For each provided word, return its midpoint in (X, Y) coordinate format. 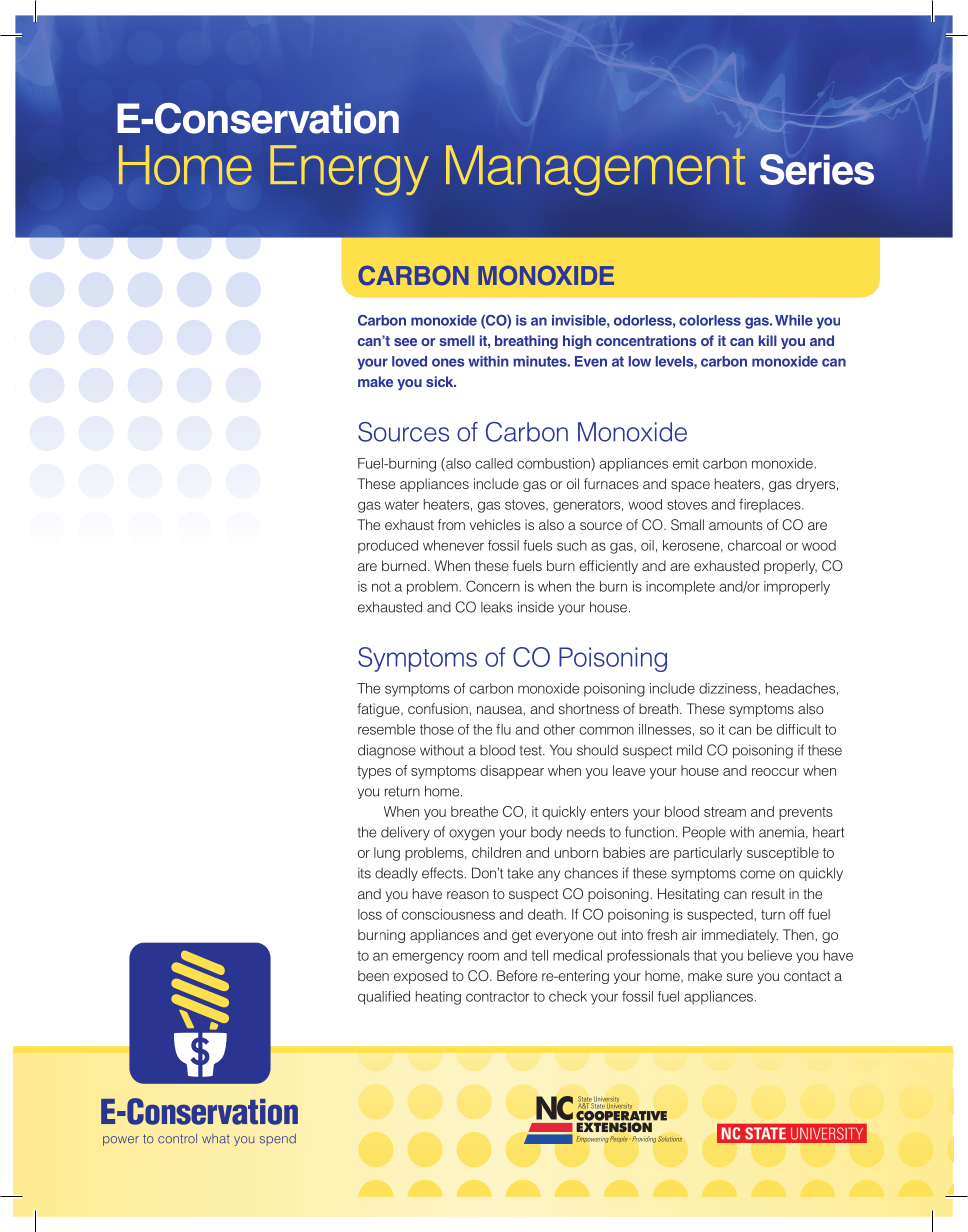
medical (577, 955)
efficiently (608, 567)
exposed (421, 977)
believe (770, 955)
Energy (349, 170)
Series (817, 169)
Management (595, 170)
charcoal (754, 545)
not (381, 587)
